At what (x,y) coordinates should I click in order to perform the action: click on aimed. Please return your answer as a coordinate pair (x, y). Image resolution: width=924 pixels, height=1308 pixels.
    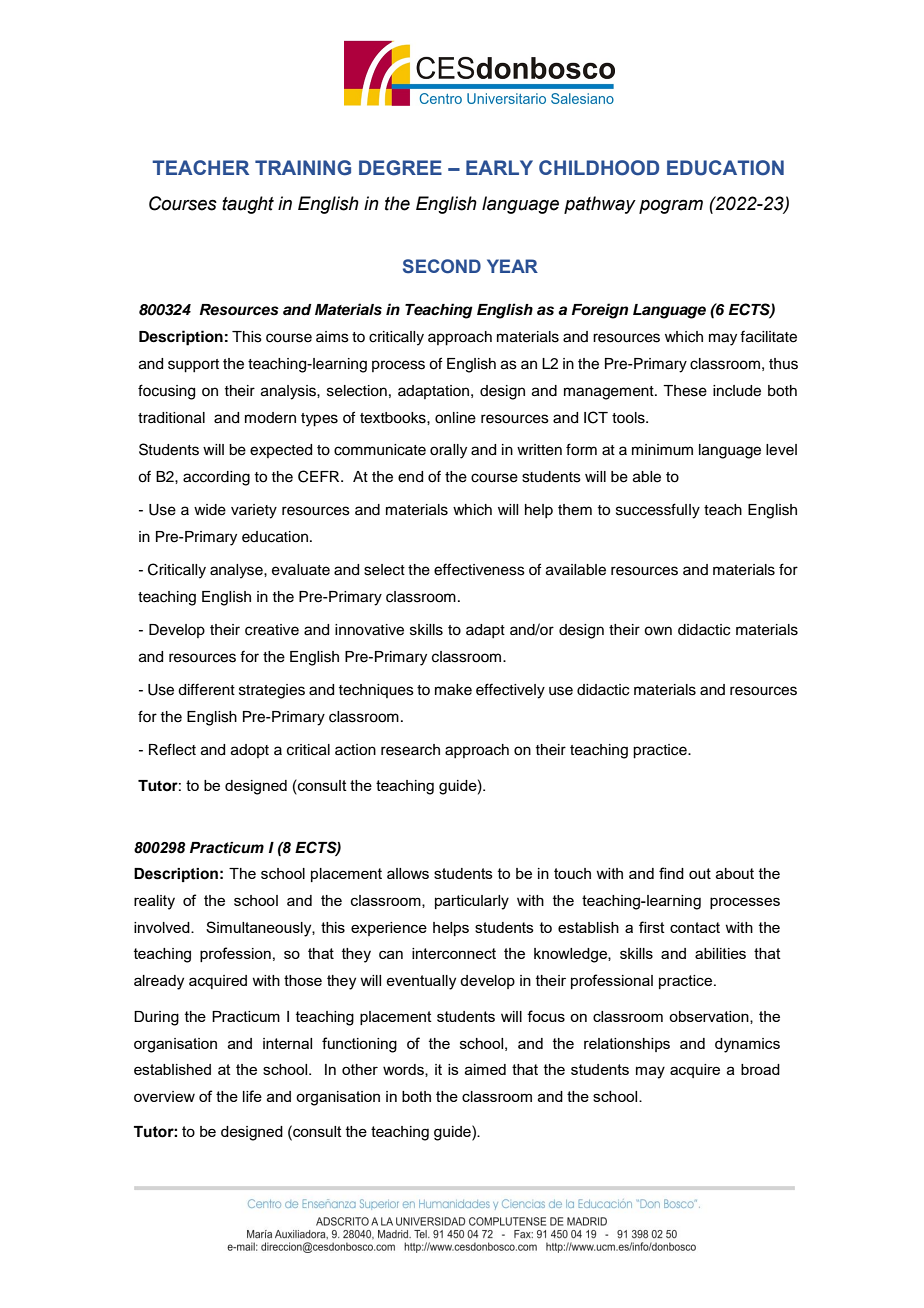
    Looking at the image, I should click on (485, 1069).
